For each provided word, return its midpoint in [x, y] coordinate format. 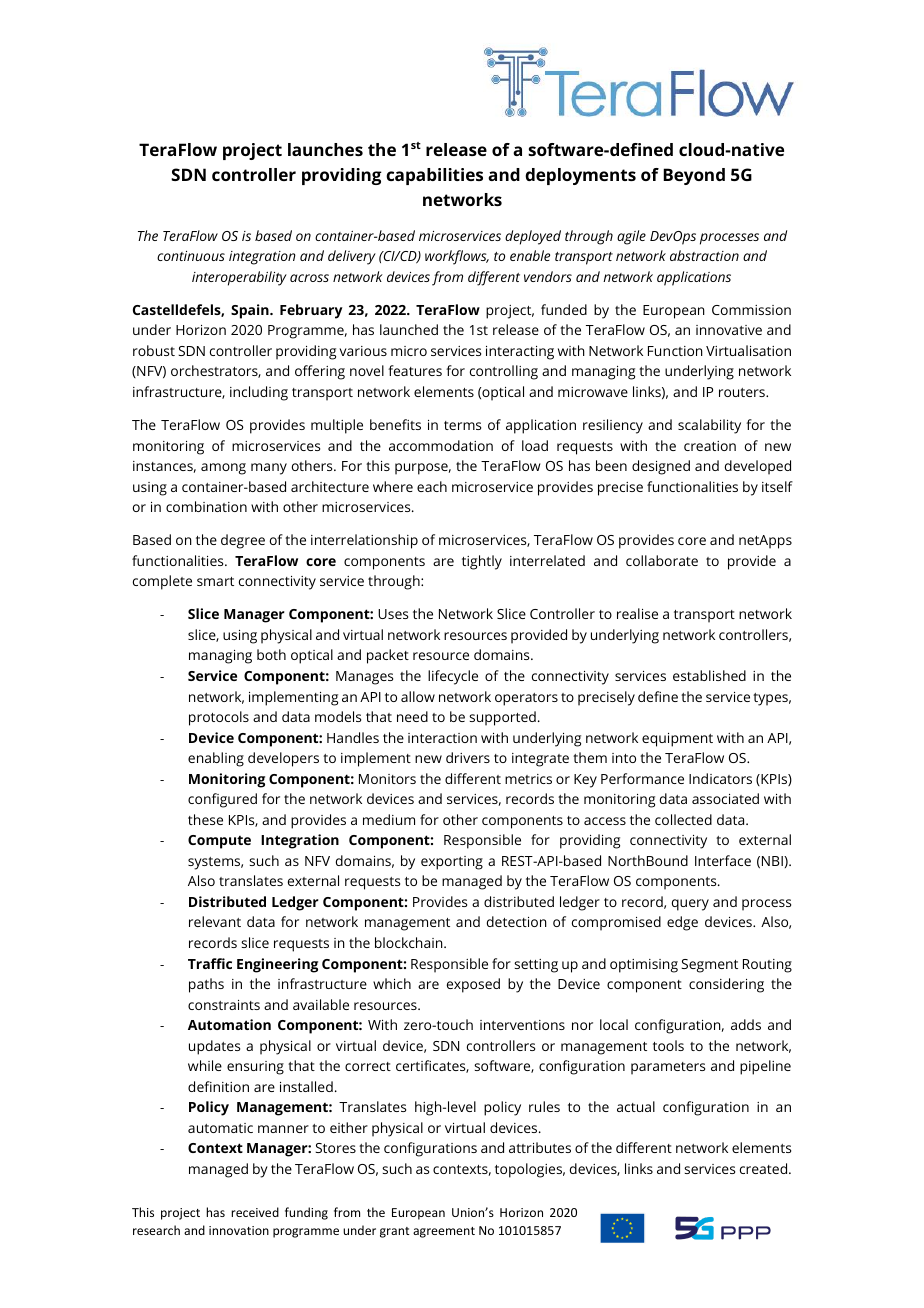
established [709, 675]
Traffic [210, 963]
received [255, 1212]
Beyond [694, 176]
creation [710, 446]
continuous [191, 256]
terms [462, 425]
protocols [219, 718]
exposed [473, 985]
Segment [709, 966]
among [223, 469]
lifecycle [453, 677]
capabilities [434, 176]
